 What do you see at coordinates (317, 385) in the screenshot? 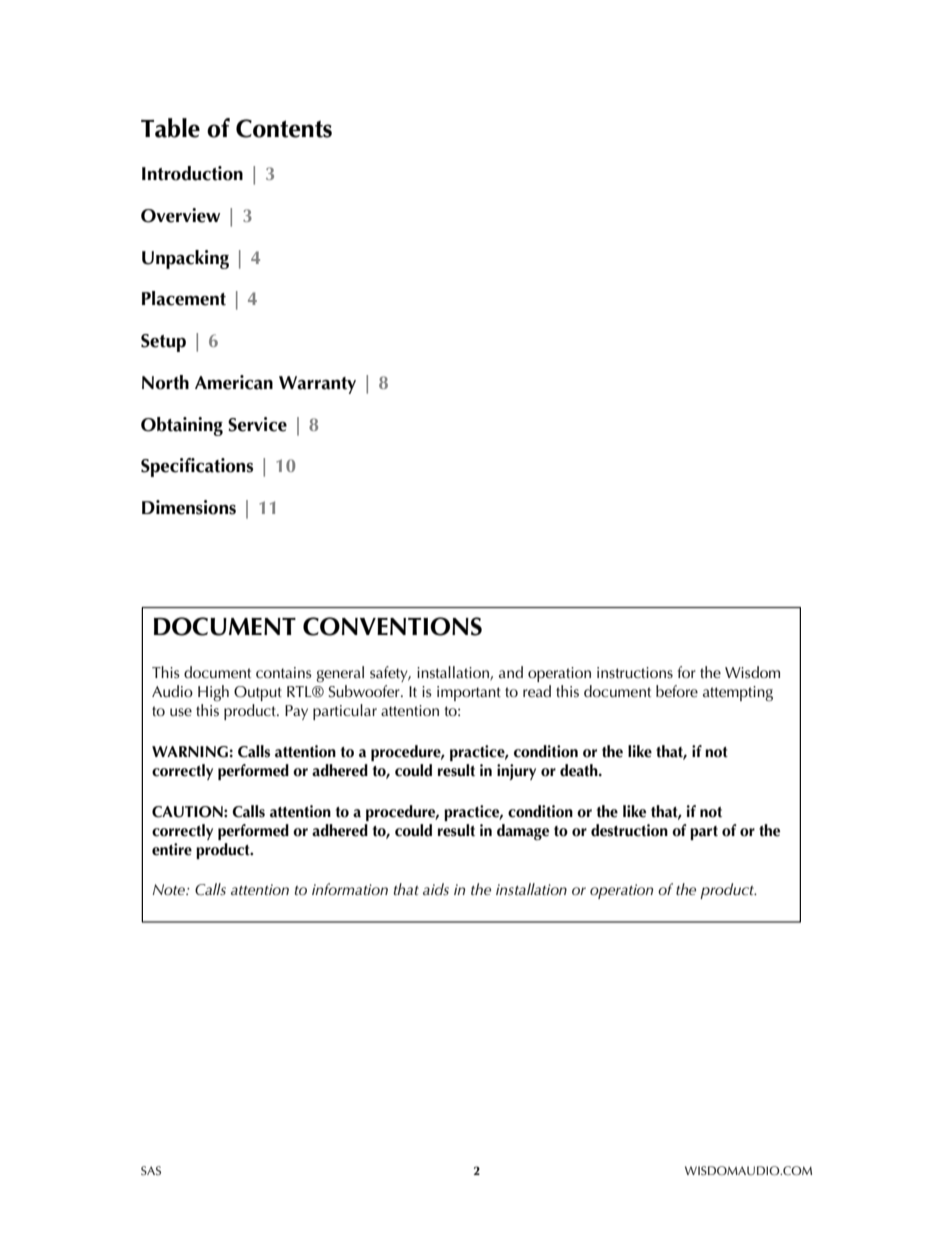
I see `Warranty` at bounding box center [317, 385].
